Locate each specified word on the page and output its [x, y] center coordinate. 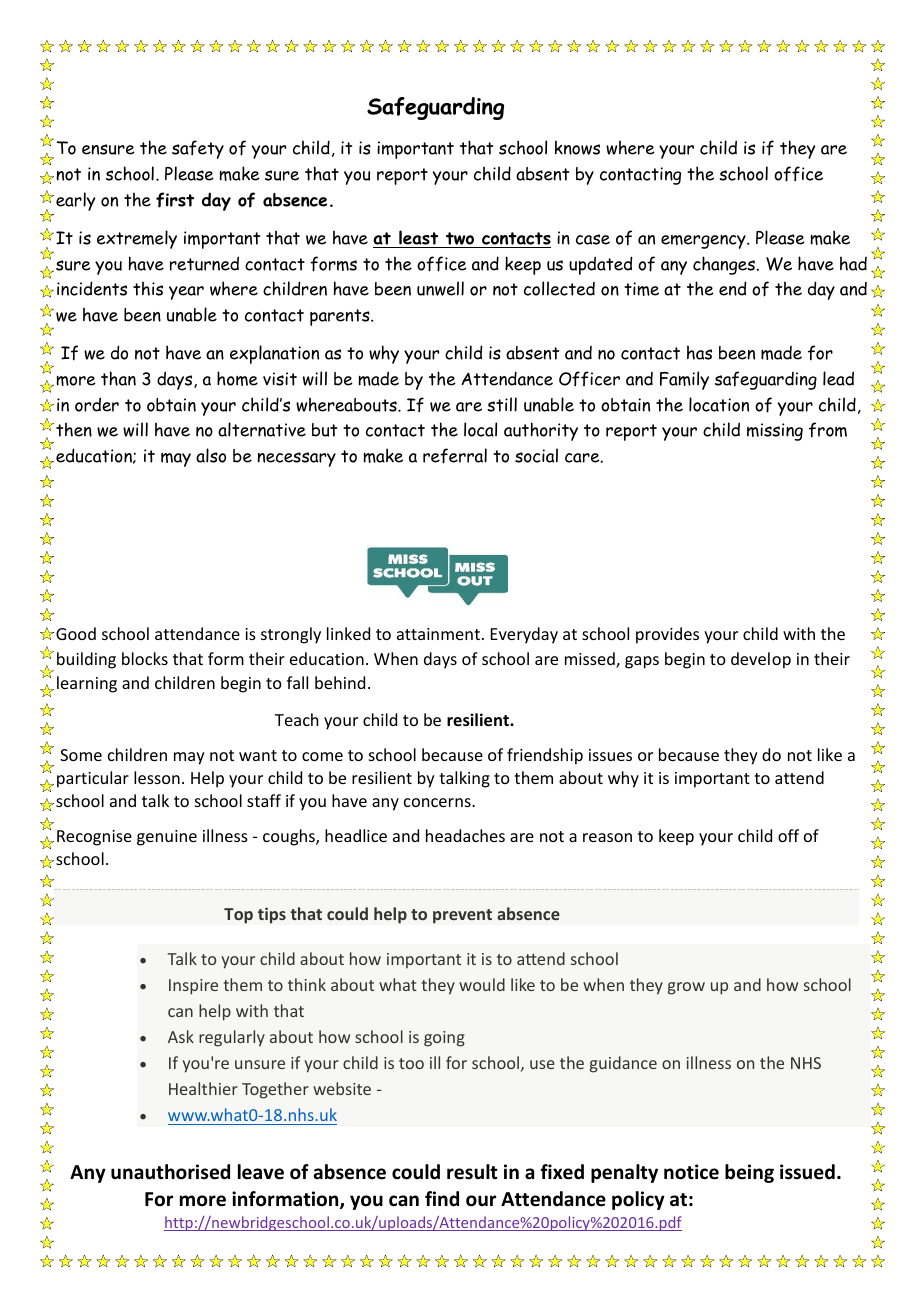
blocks [145, 658]
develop [761, 660]
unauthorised [170, 1172]
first [175, 200]
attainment [438, 634]
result [472, 1172]
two [460, 240]
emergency [704, 242]
